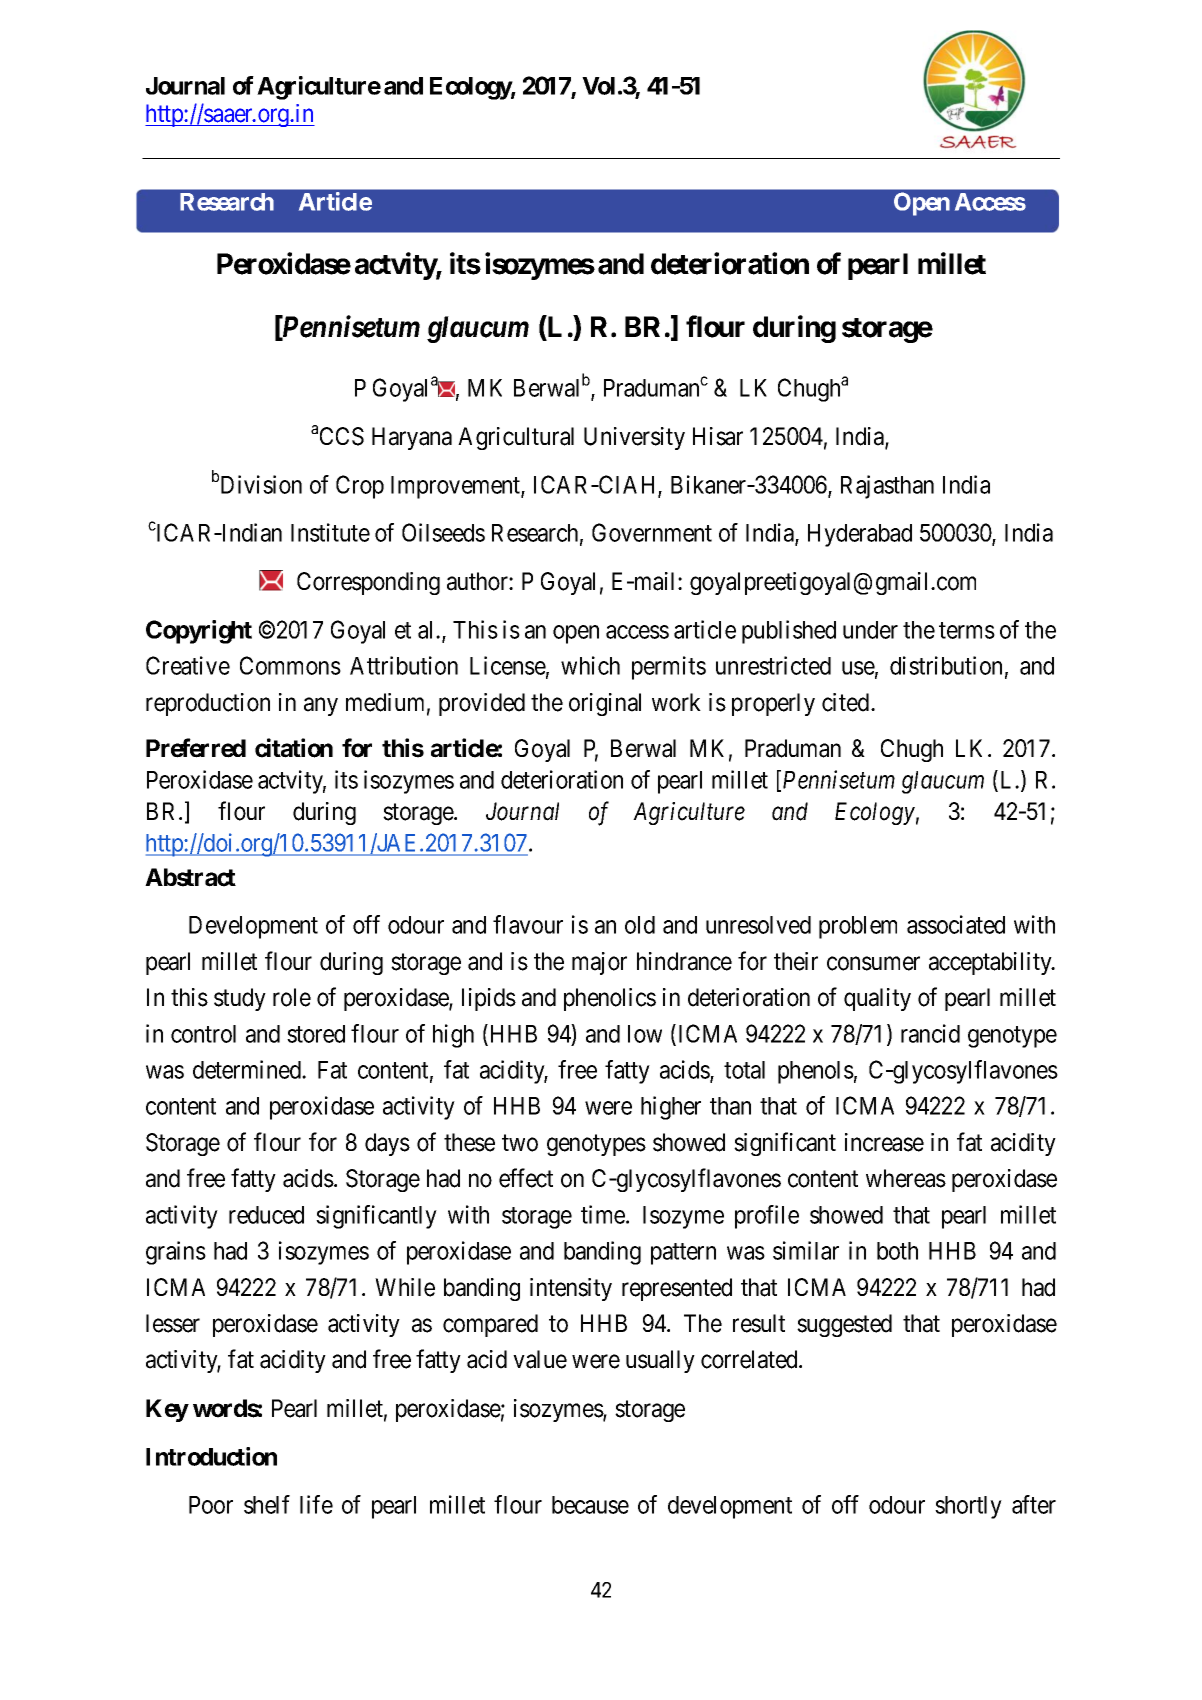 The image size is (1202, 1700). What do you see at coordinates (604, 1214) in the image?
I see `time` at bounding box center [604, 1214].
